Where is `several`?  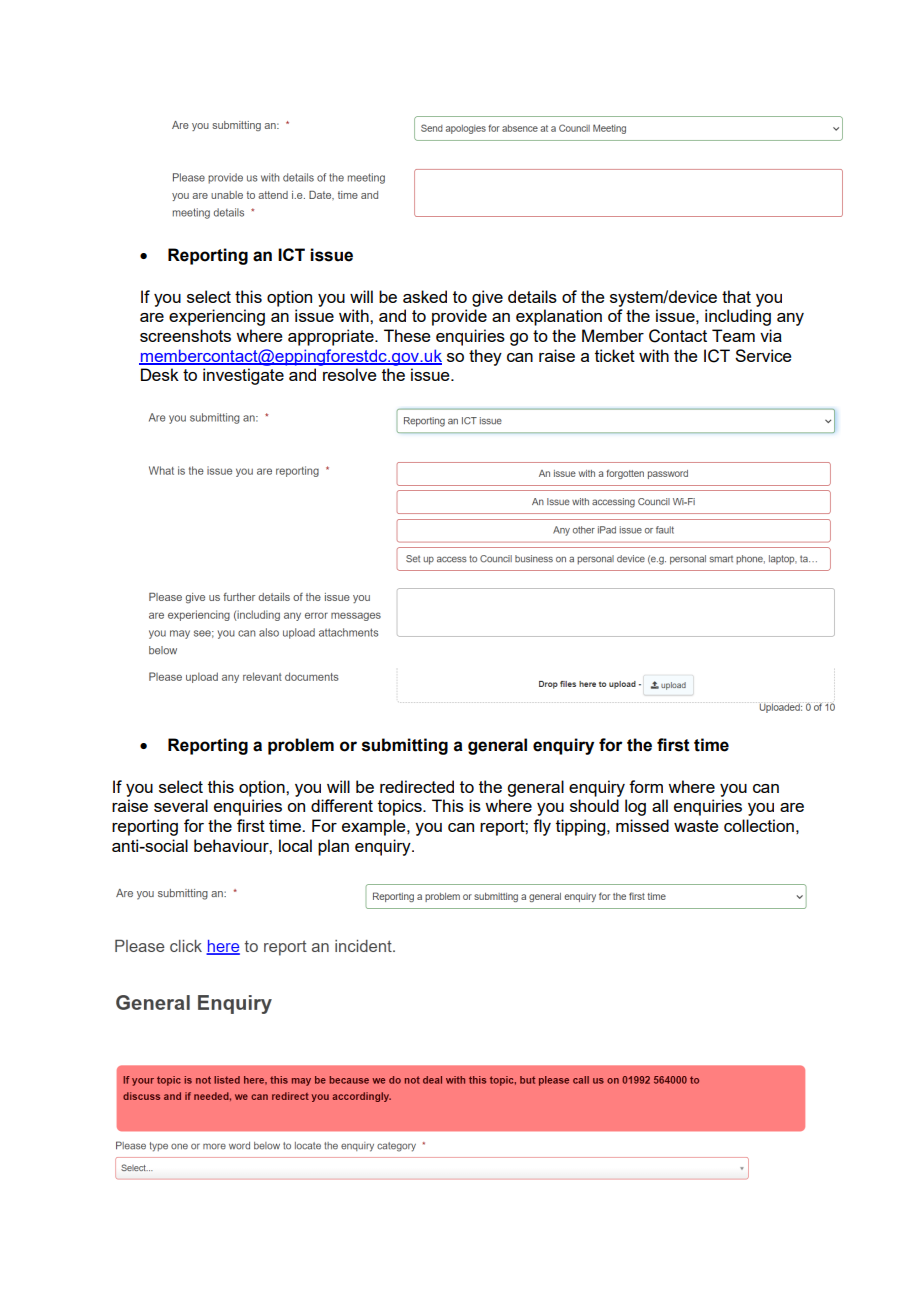
several is located at coordinates (181, 805).
